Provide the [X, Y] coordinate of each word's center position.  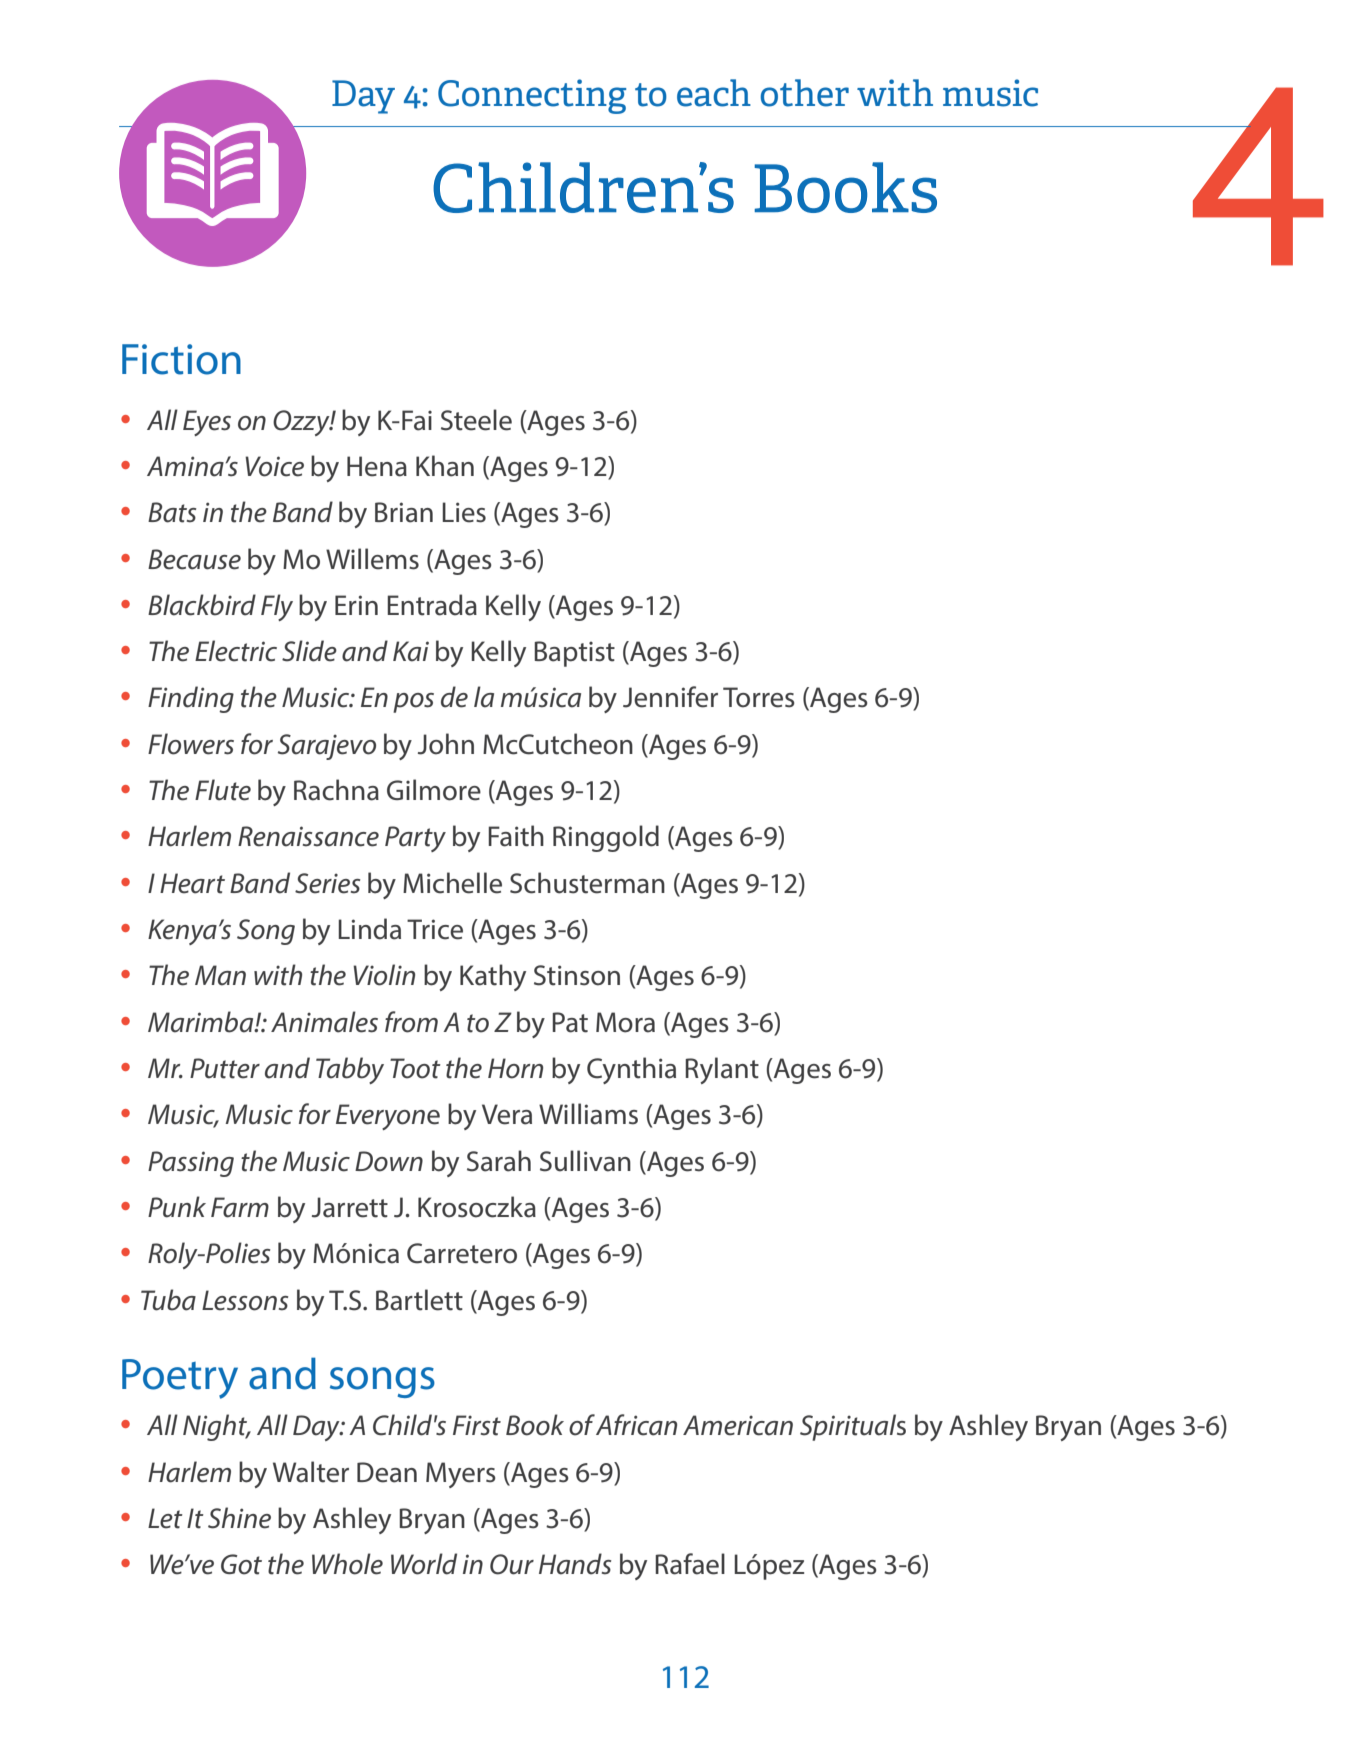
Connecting [532, 96]
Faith [516, 836]
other [805, 93]
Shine [239, 1518]
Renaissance [308, 836]
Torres [759, 697]
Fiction [181, 359]
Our [512, 1564]
